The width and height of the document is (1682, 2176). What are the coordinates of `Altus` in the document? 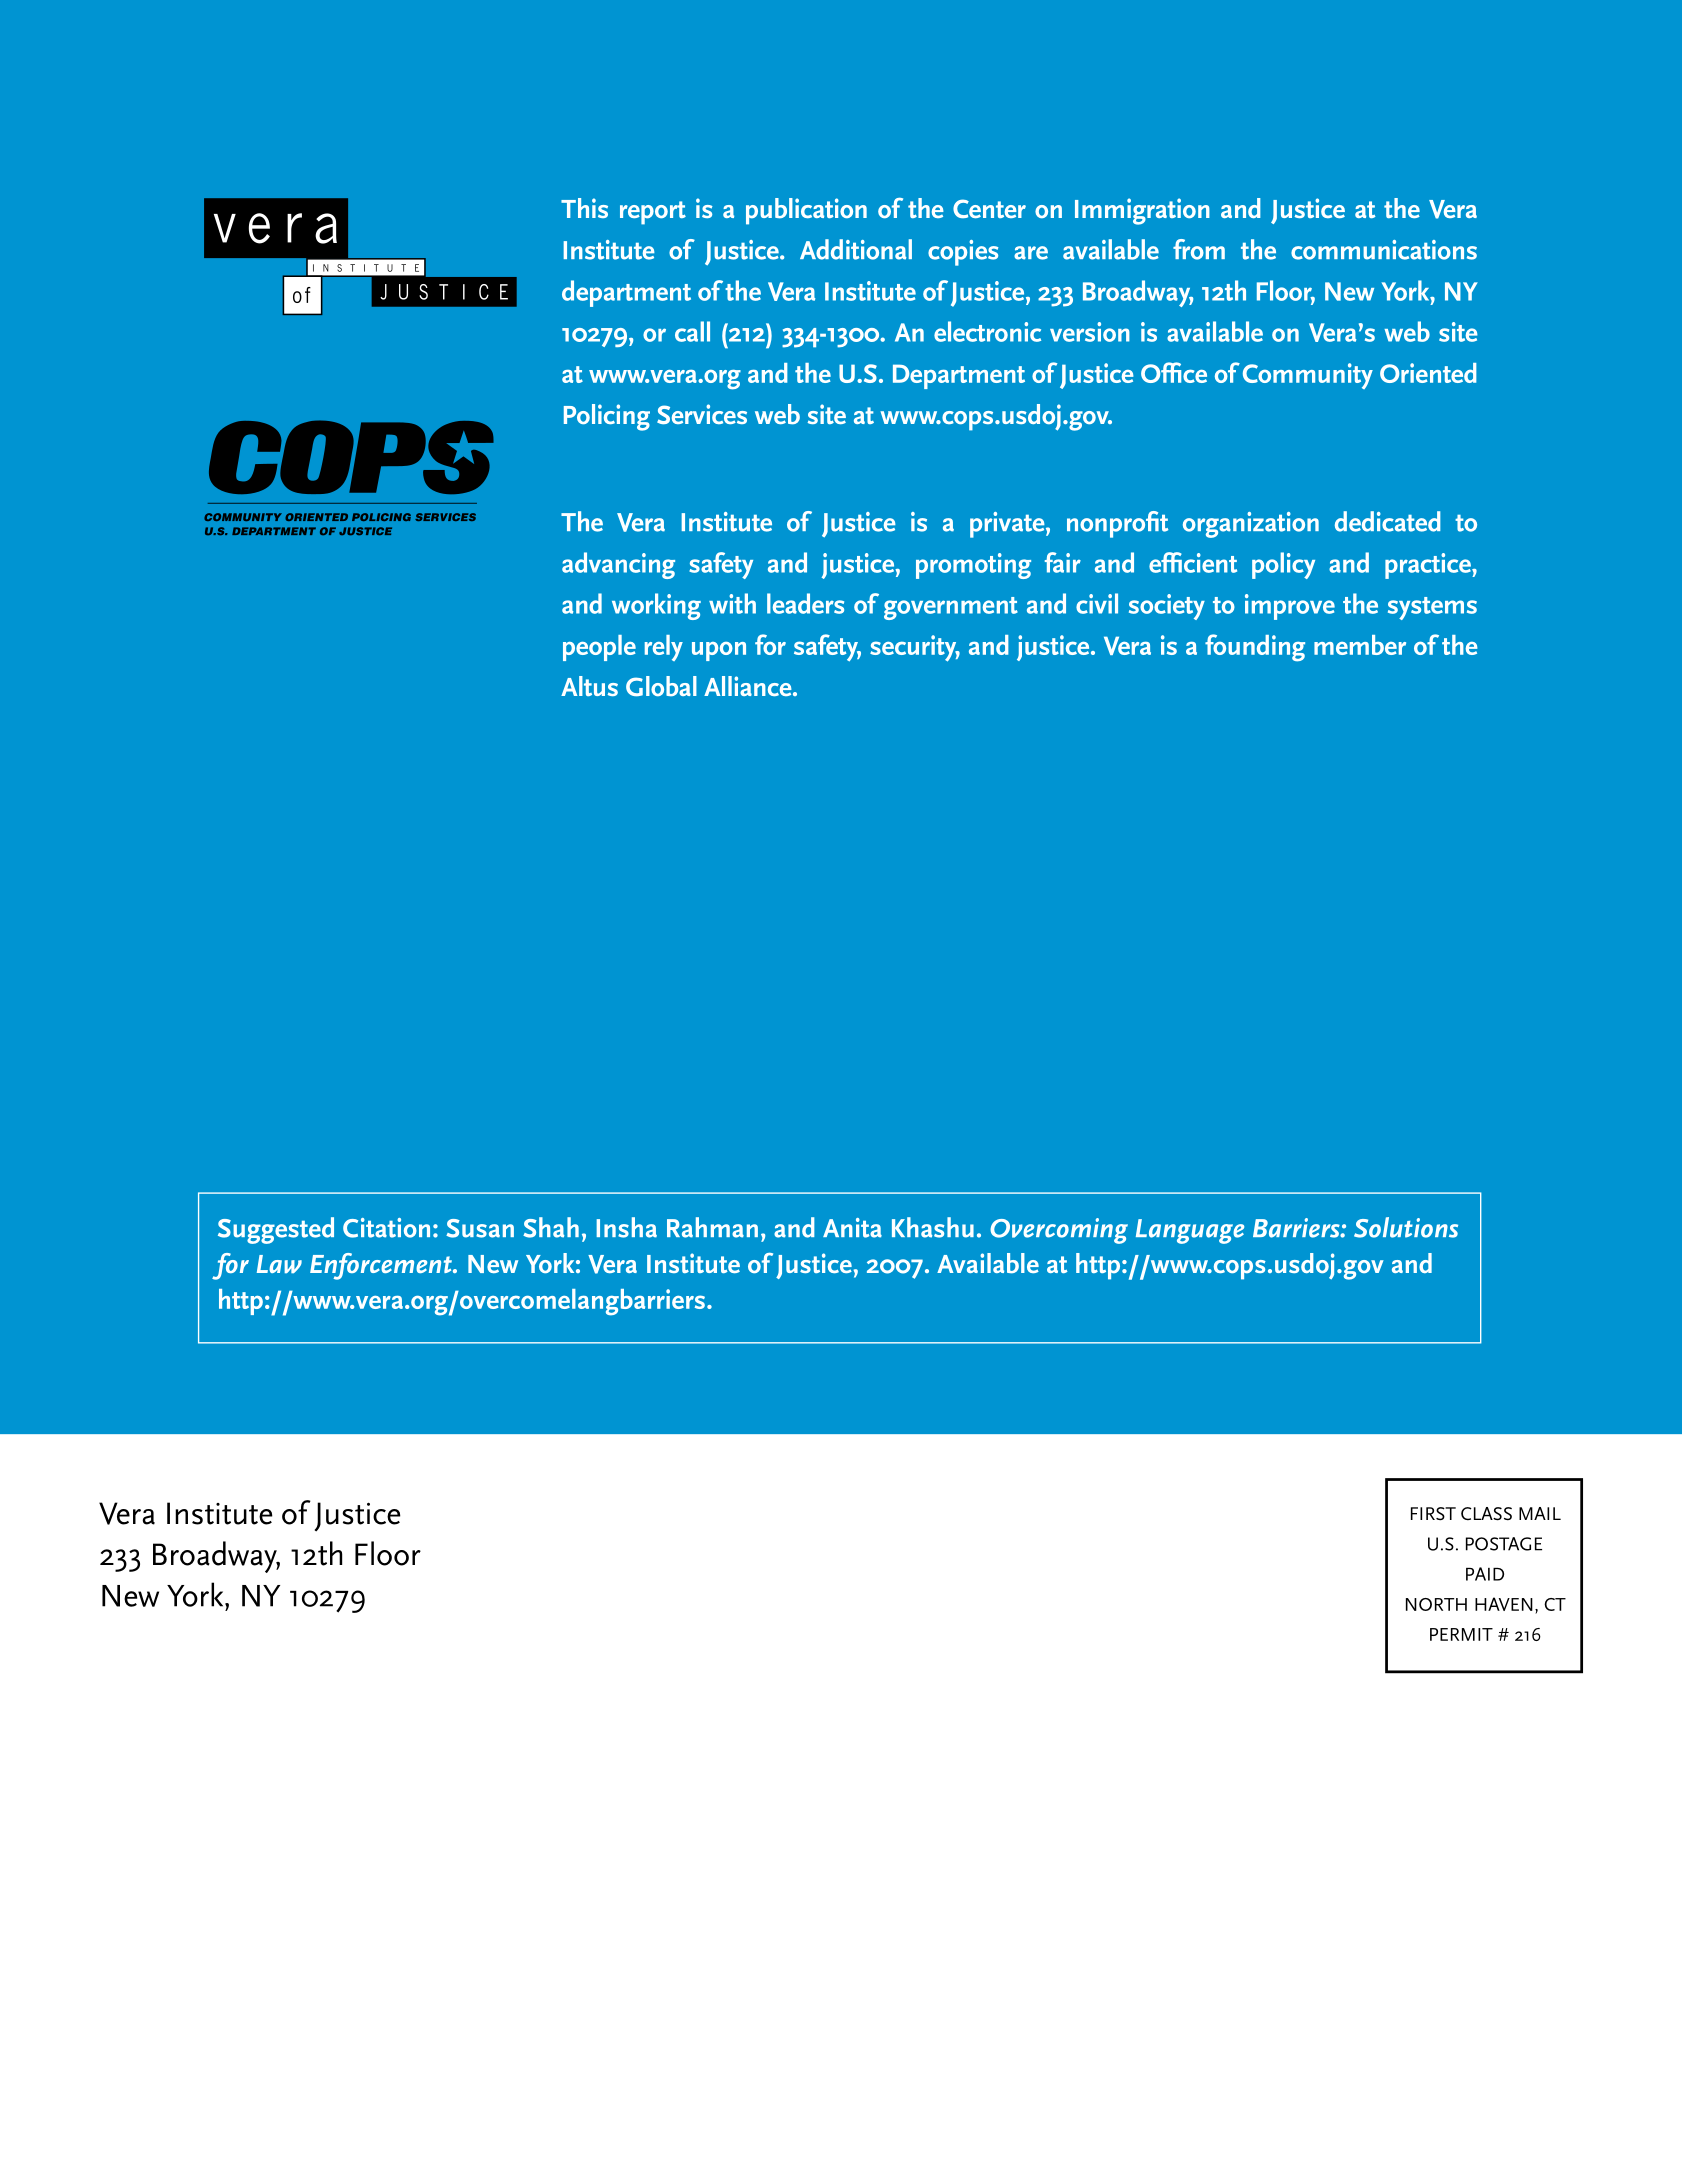 It's located at (589, 686).
